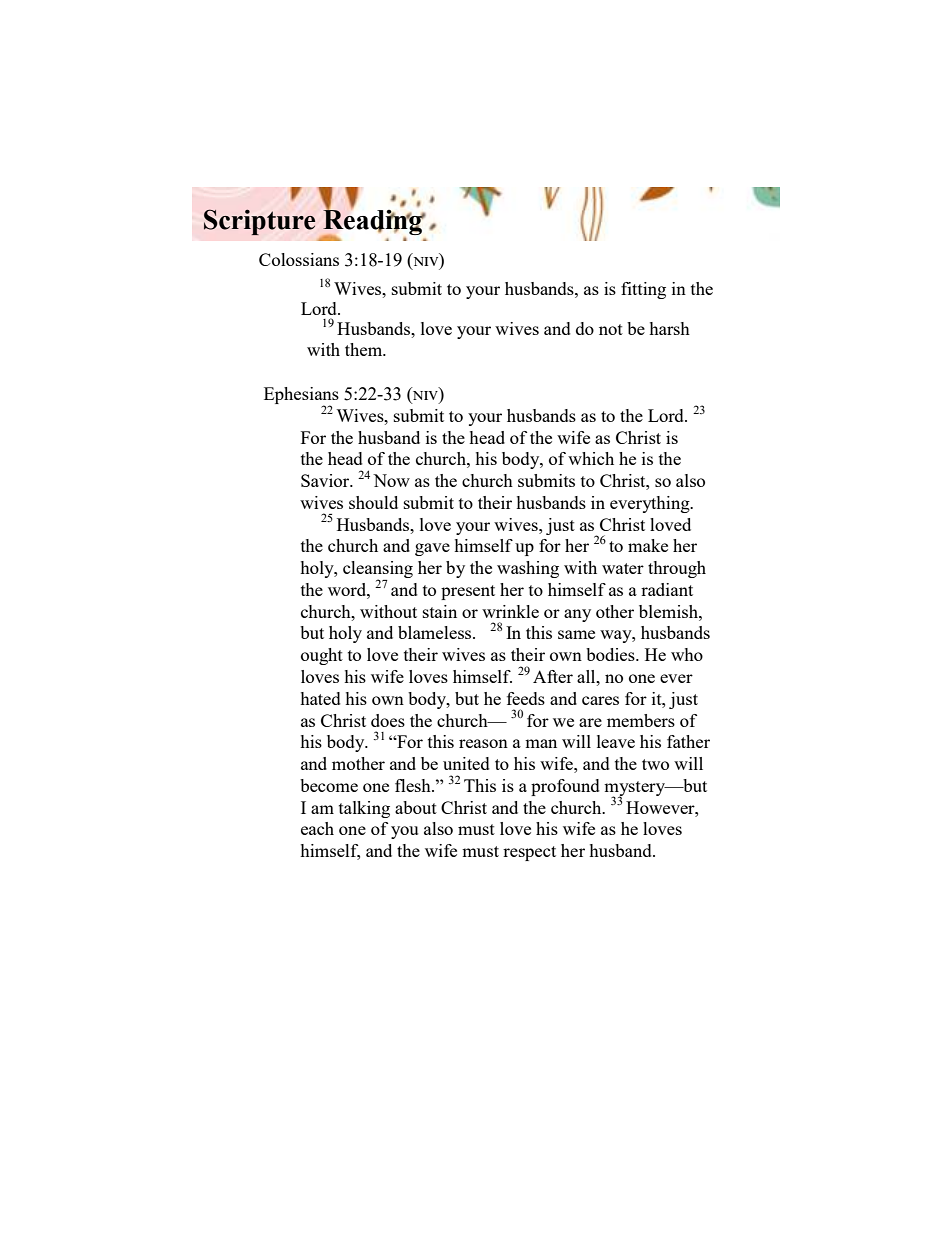 The width and height of the page is (952, 1233). I want to click on fitting, so click(643, 290).
